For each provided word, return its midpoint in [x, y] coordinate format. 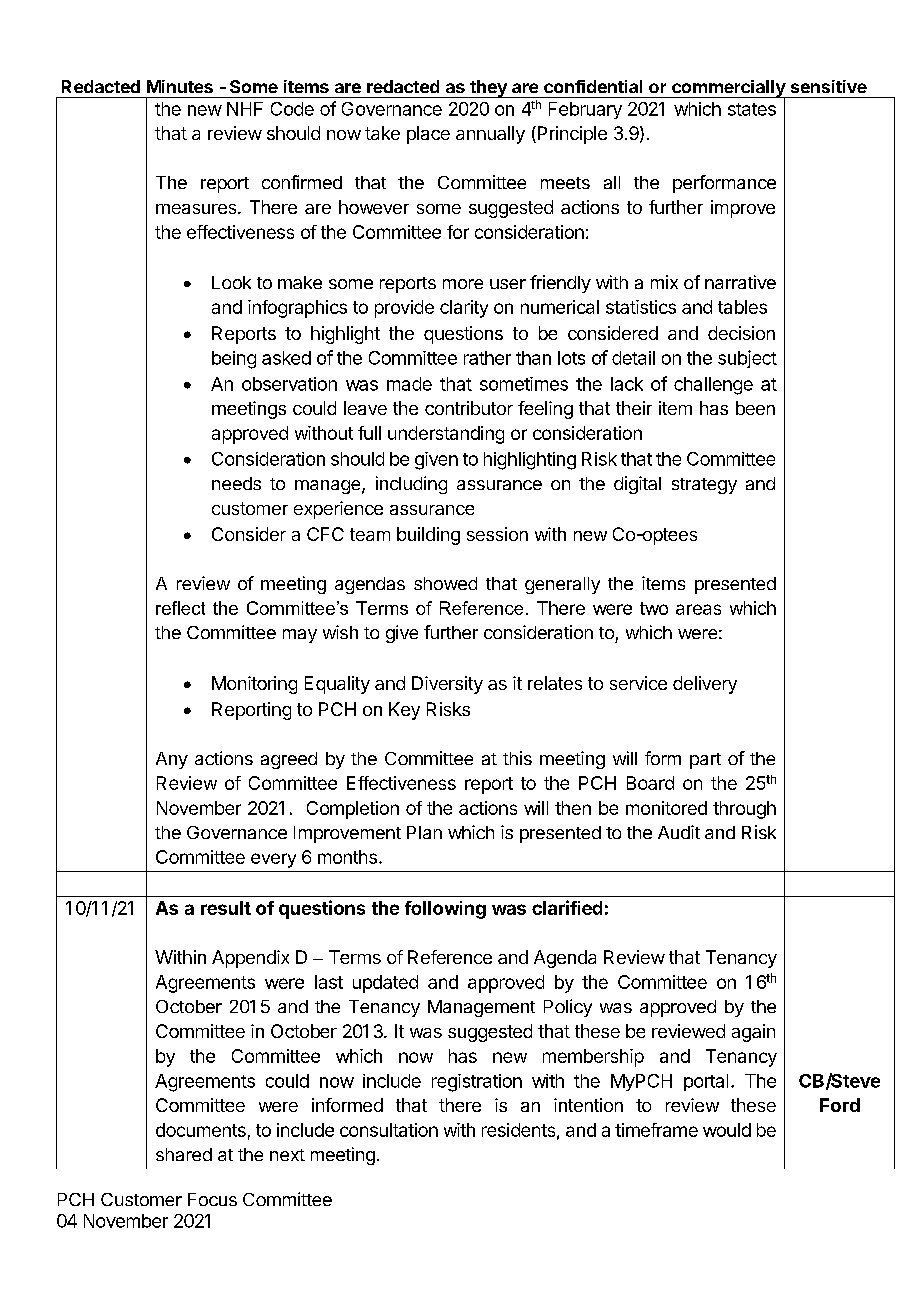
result [226, 908]
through [744, 810]
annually [490, 135]
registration [477, 1083]
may [300, 636]
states [752, 109]
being [234, 360]
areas [698, 609]
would [727, 1130]
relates [555, 683]
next [287, 1155]
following [445, 910]
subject [747, 359]
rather [487, 358]
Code [292, 109]
